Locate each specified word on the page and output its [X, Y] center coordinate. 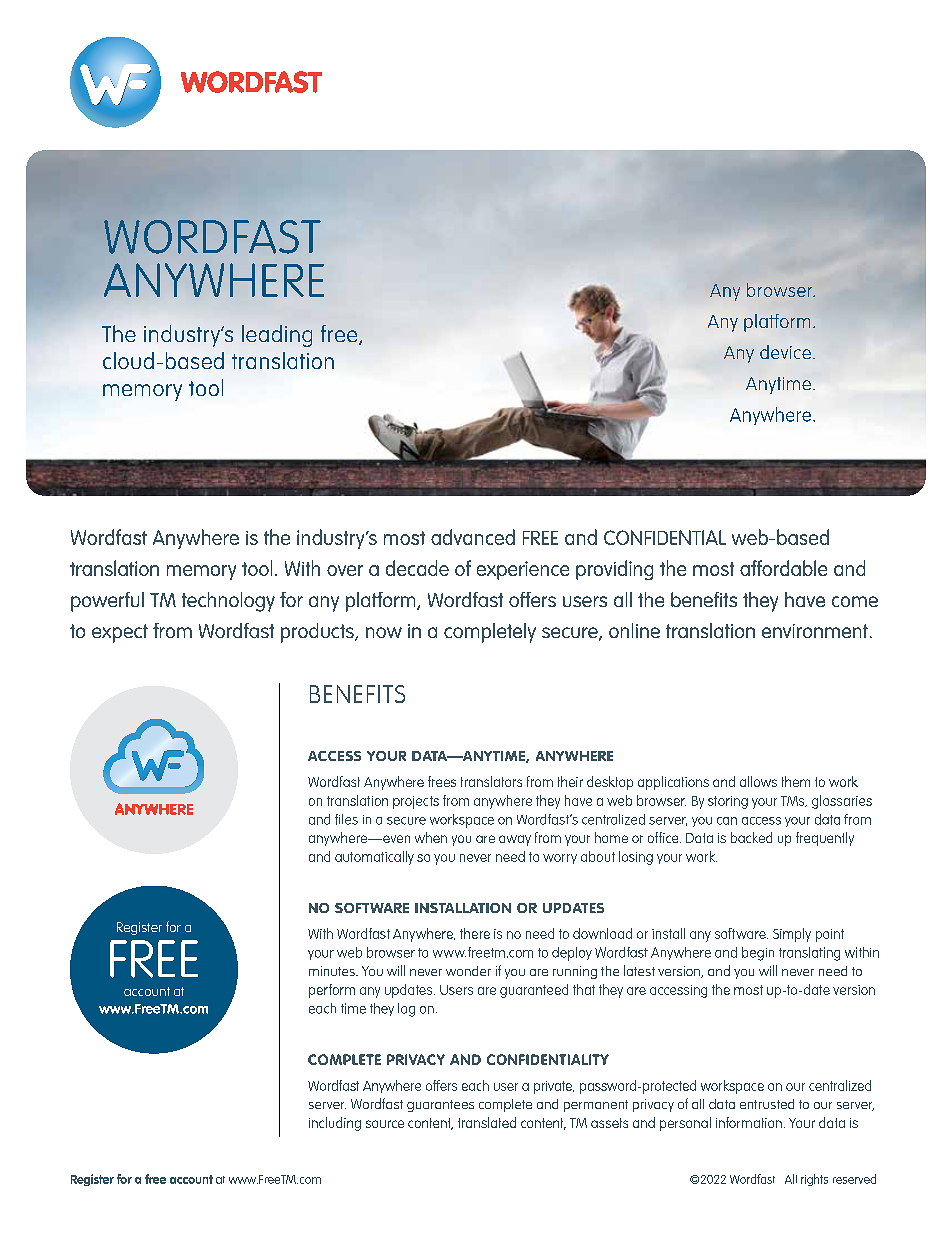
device [787, 352]
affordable [783, 568]
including [335, 1124]
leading [277, 336]
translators [491, 781]
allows [758, 781]
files [346, 819]
